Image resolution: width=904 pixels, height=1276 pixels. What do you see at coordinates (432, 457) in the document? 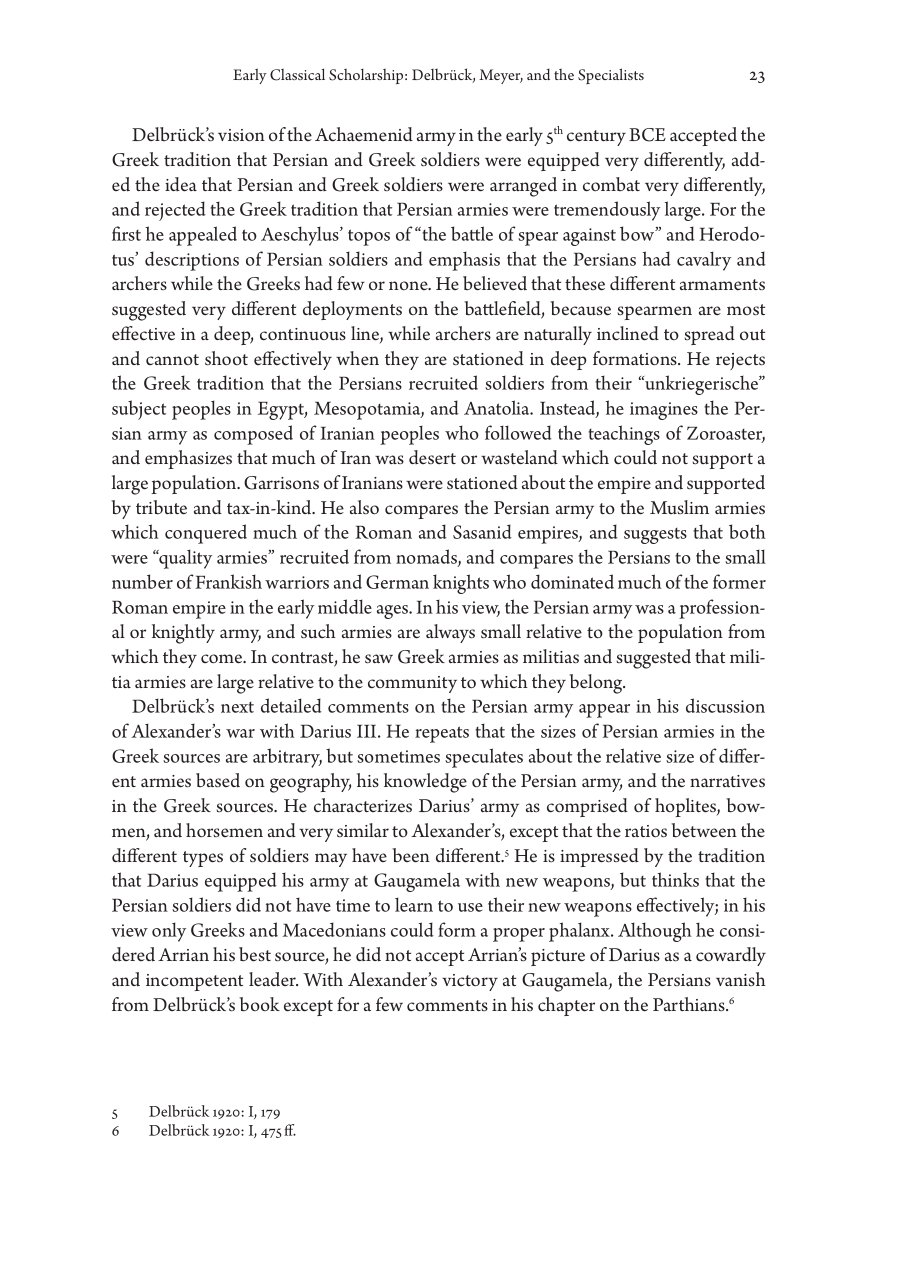
I see `desert` at bounding box center [432, 457].
